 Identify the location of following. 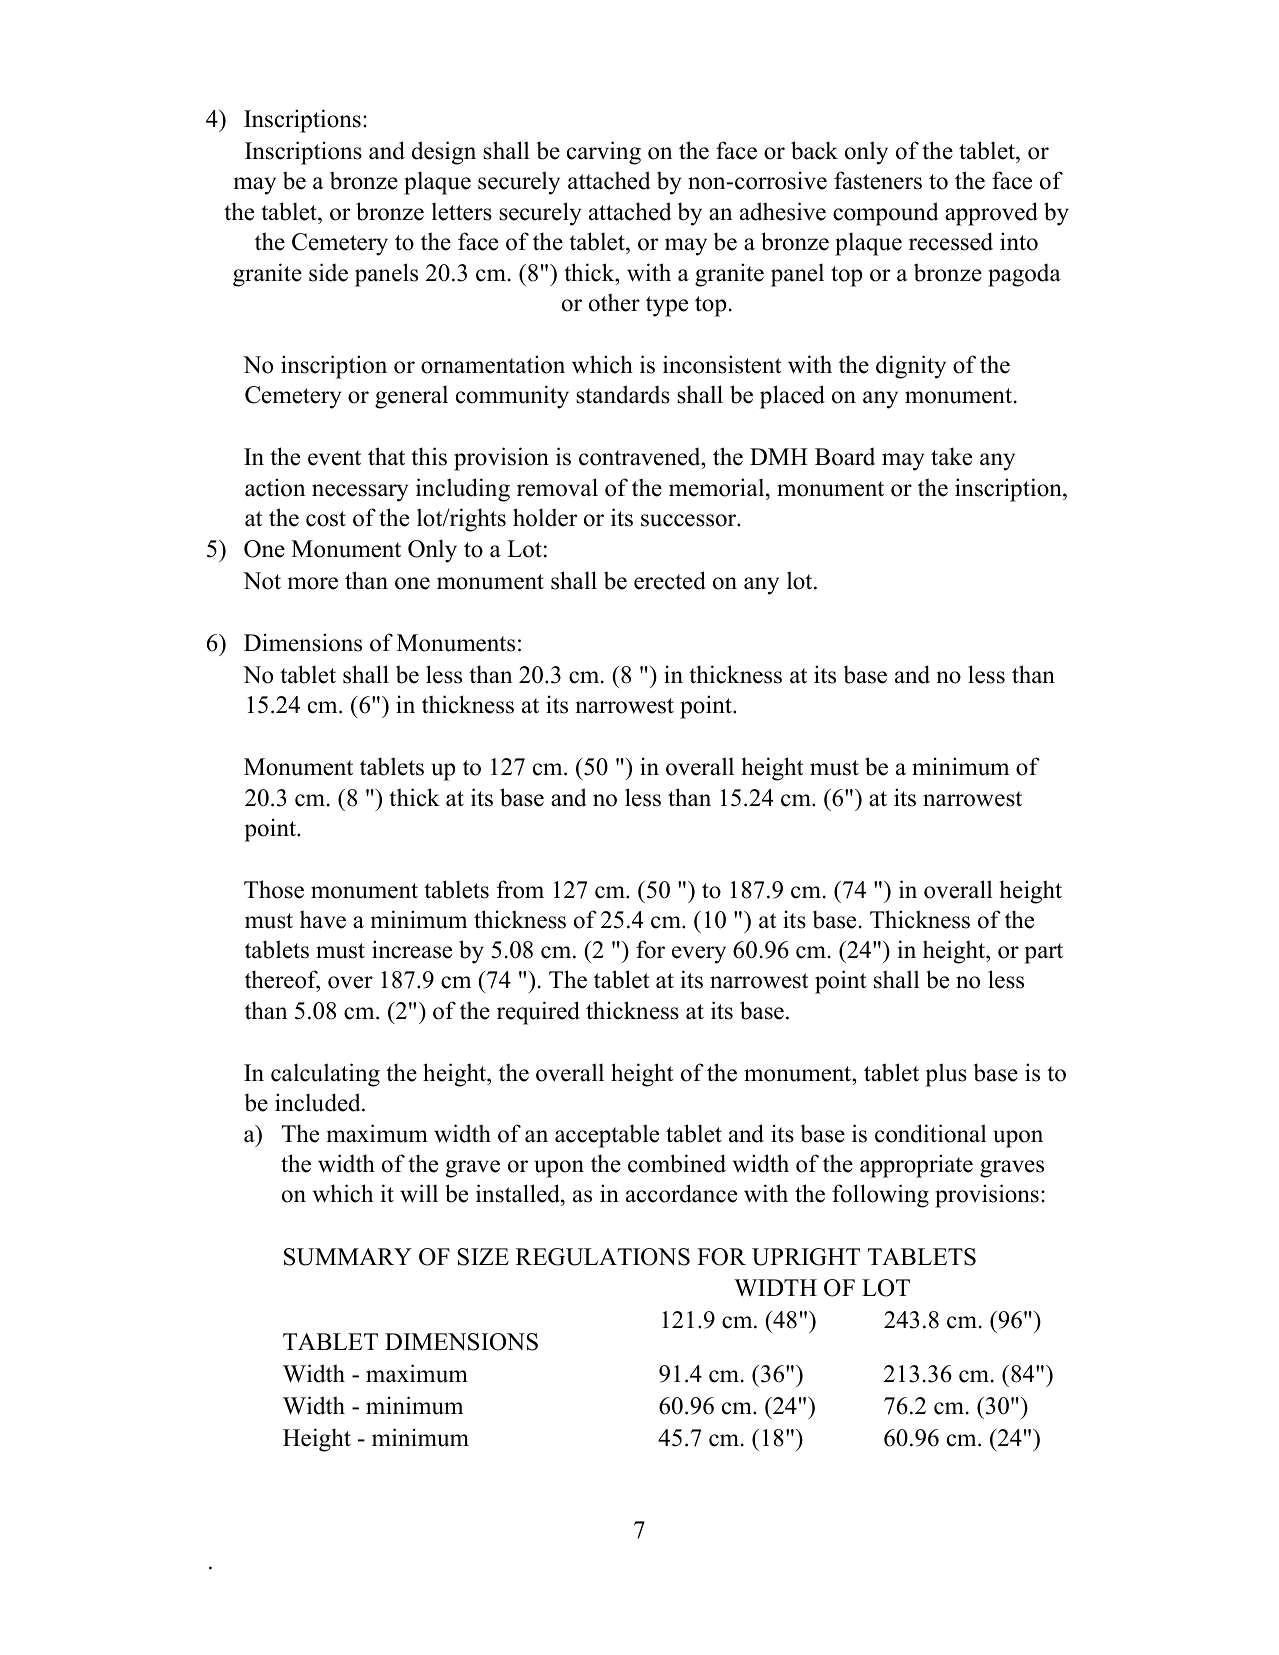
(880, 1196).
